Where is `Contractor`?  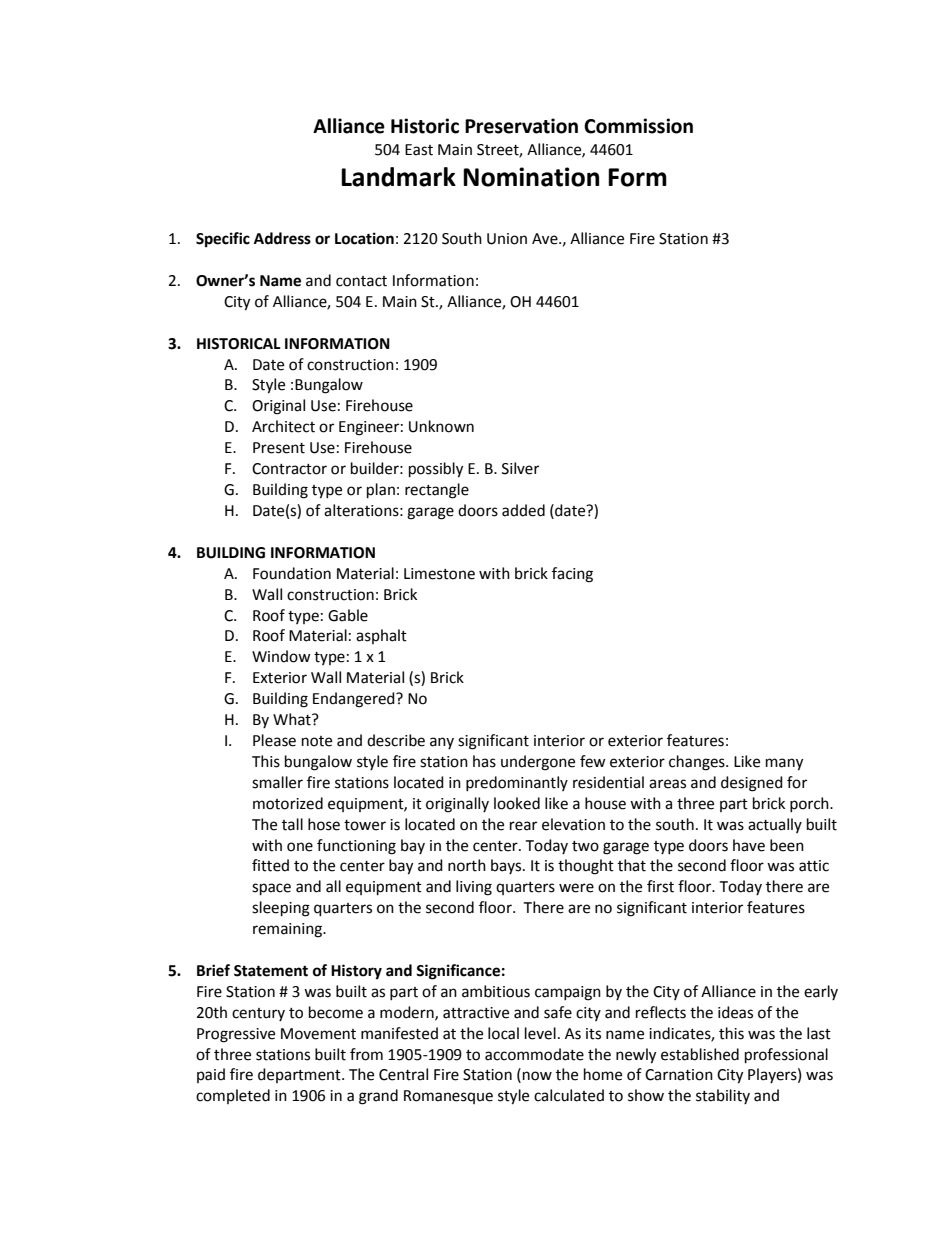 Contractor is located at coordinates (289, 469).
